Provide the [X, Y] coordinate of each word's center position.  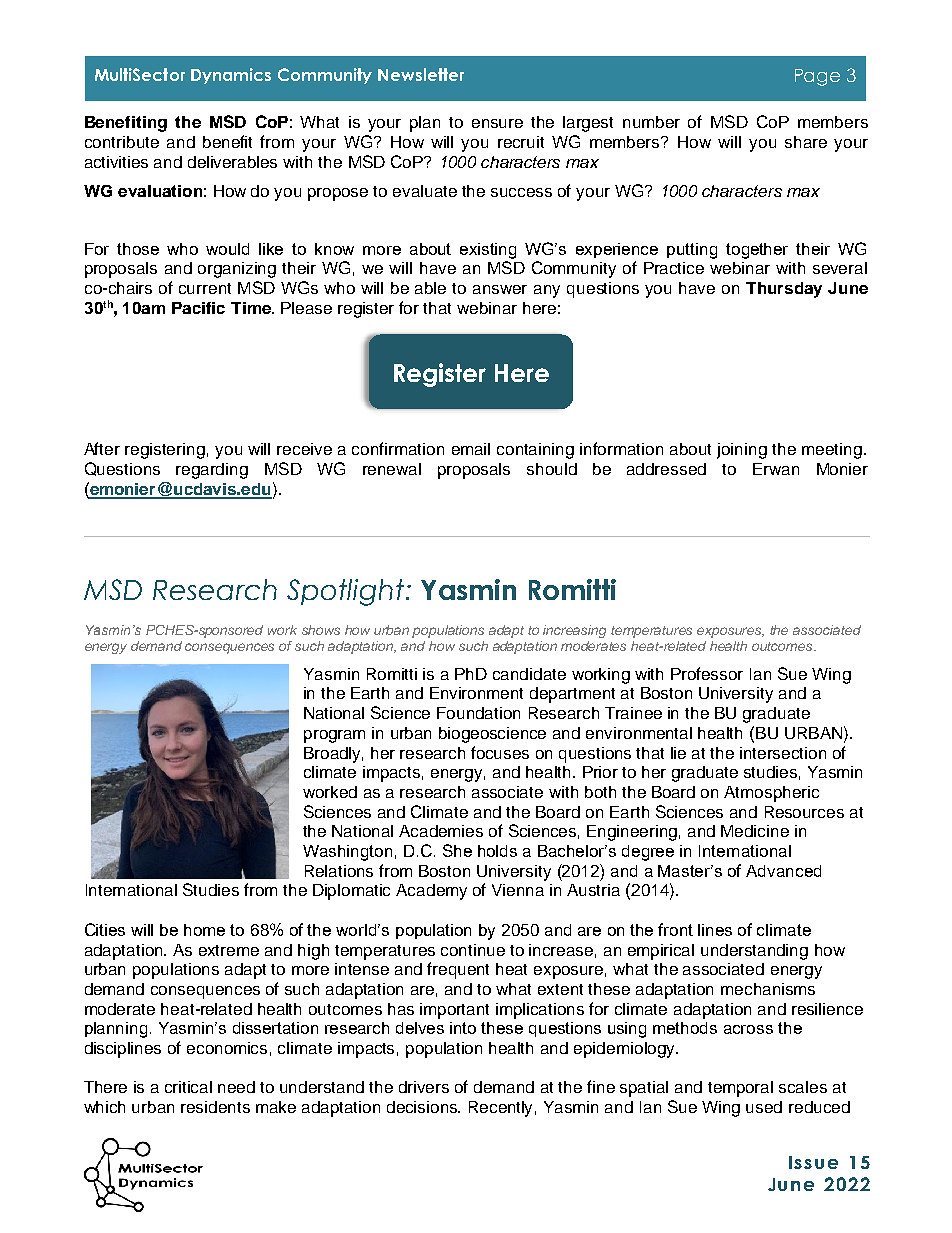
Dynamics [231, 76]
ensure [497, 123]
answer [500, 289]
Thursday [784, 290]
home [204, 930]
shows [321, 630]
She [457, 850]
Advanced [783, 871]
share [806, 142]
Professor [707, 673]
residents [215, 1107]
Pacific [198, 308]
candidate [529, 674]
